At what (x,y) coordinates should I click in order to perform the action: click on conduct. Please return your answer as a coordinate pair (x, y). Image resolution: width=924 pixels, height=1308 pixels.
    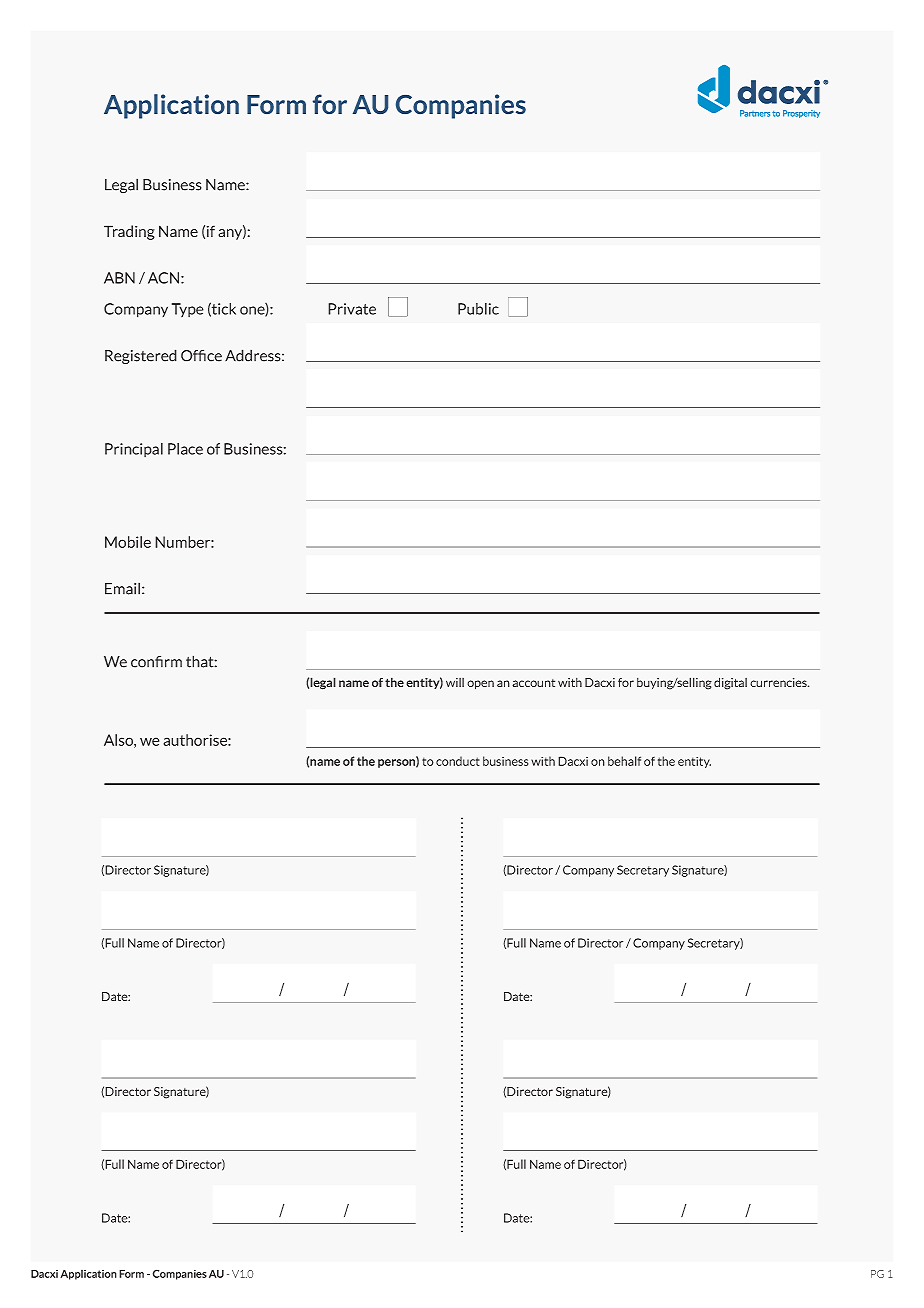
    Looking at the image, I should click on (458, 761).
